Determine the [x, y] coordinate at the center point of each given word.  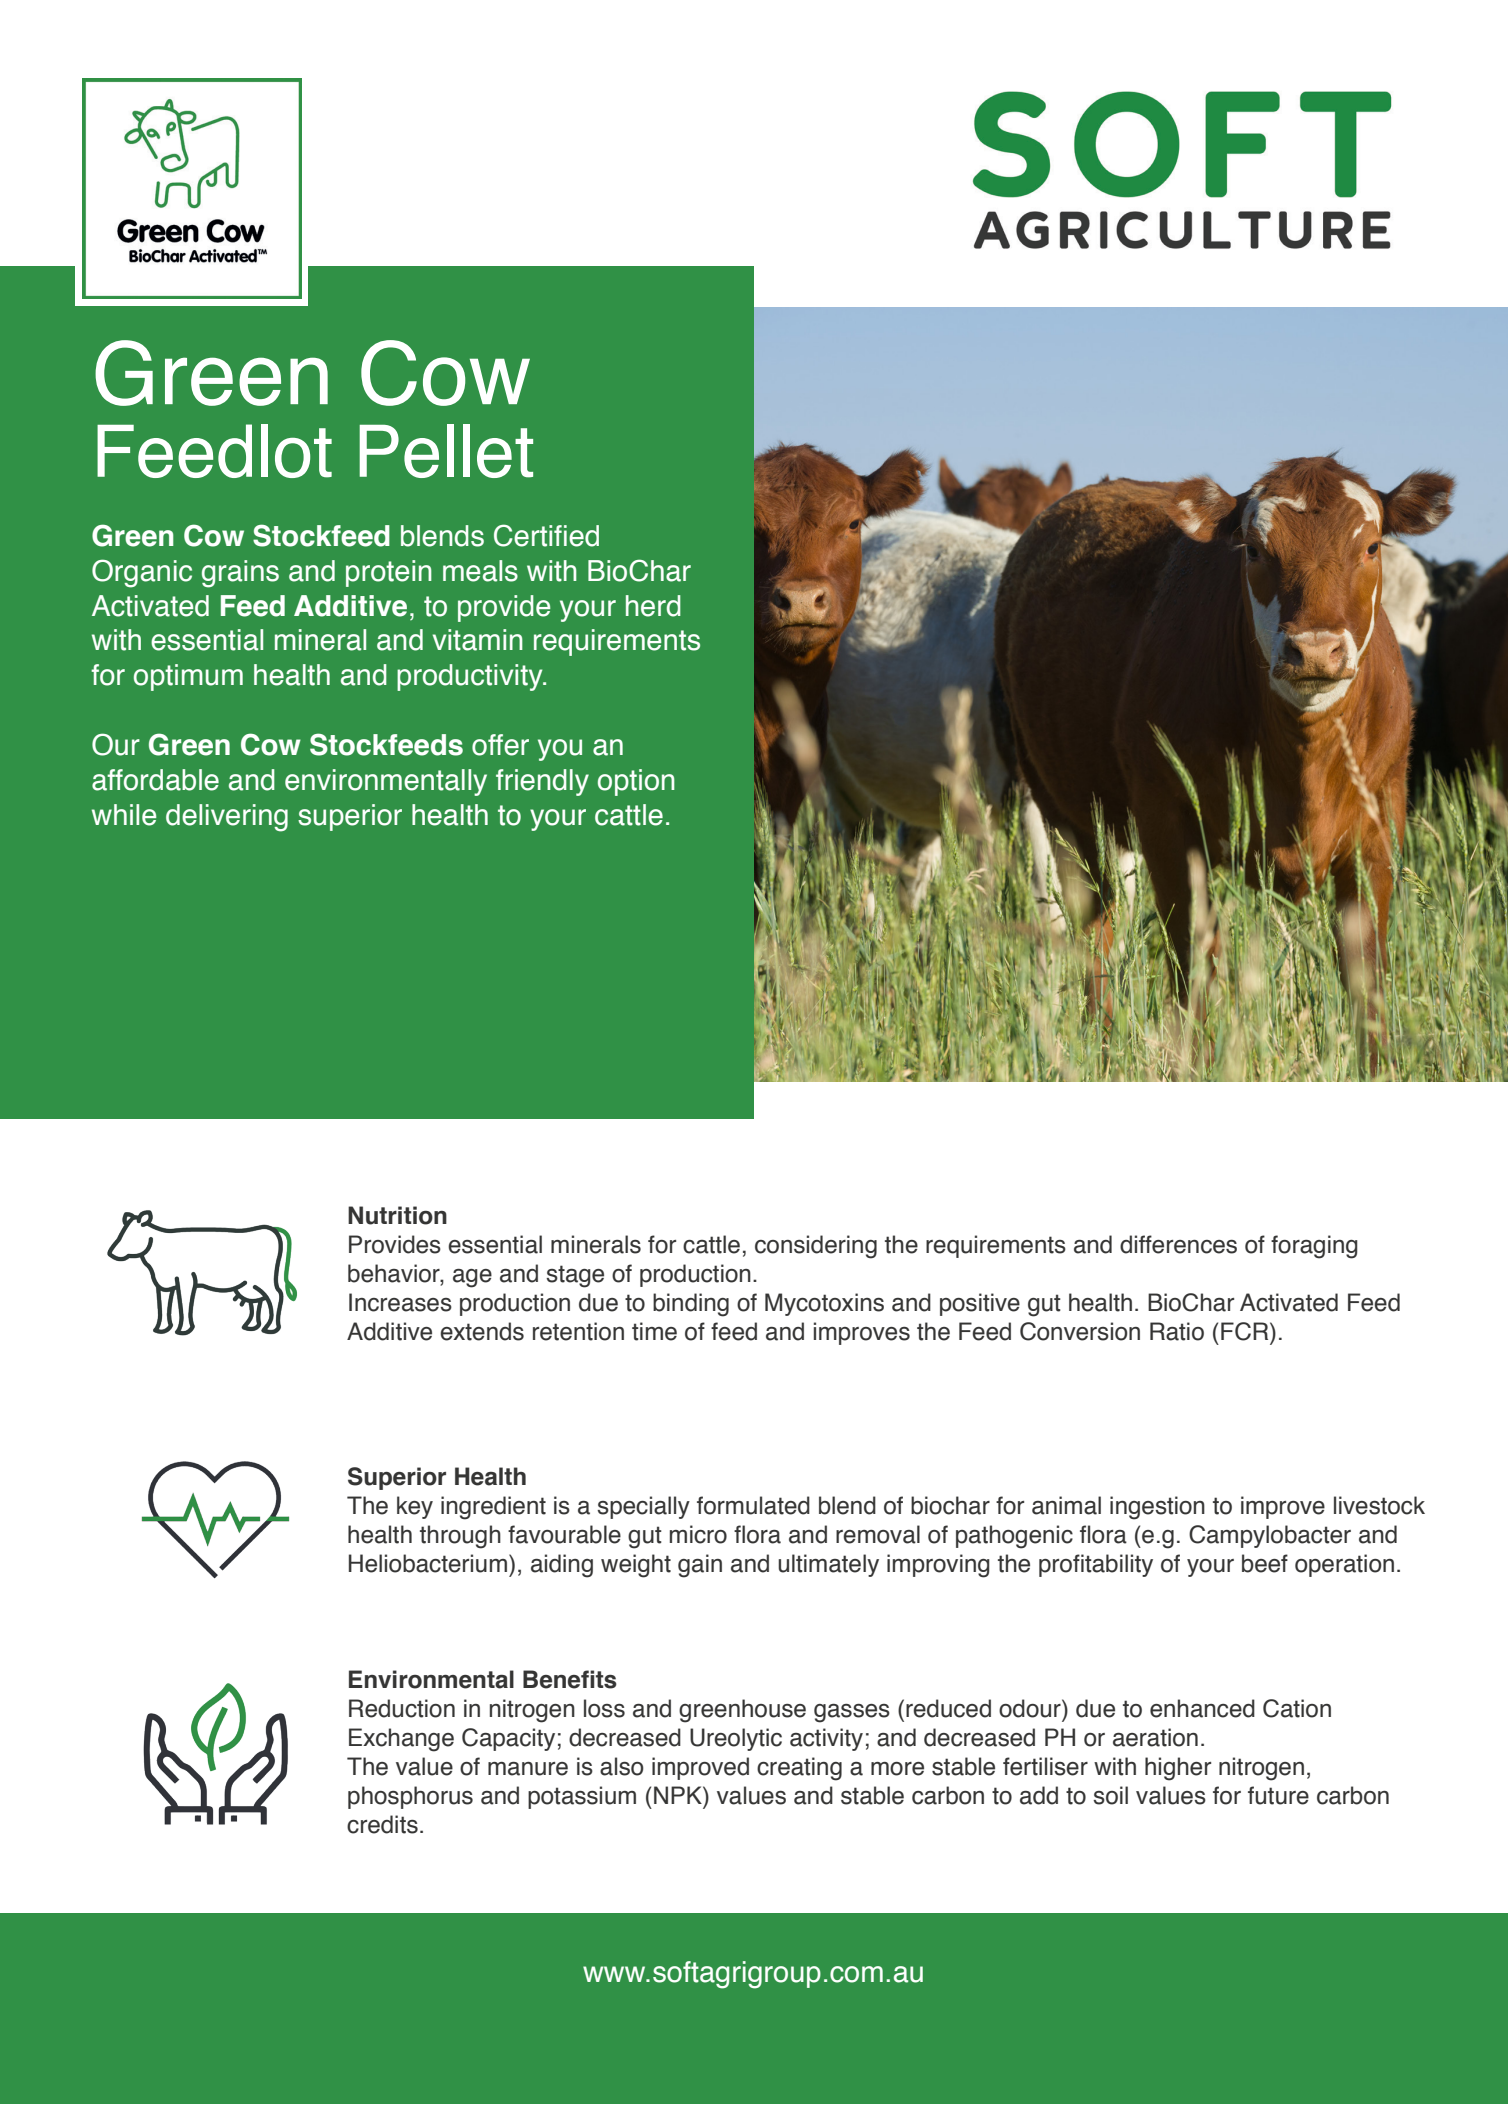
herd [653, 606]
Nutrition [397, 1215]
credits [382, 1824]
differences [1178, 1244]
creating [799, 1769]
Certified [546, 535]
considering [816, 1247]
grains [240, 574]
